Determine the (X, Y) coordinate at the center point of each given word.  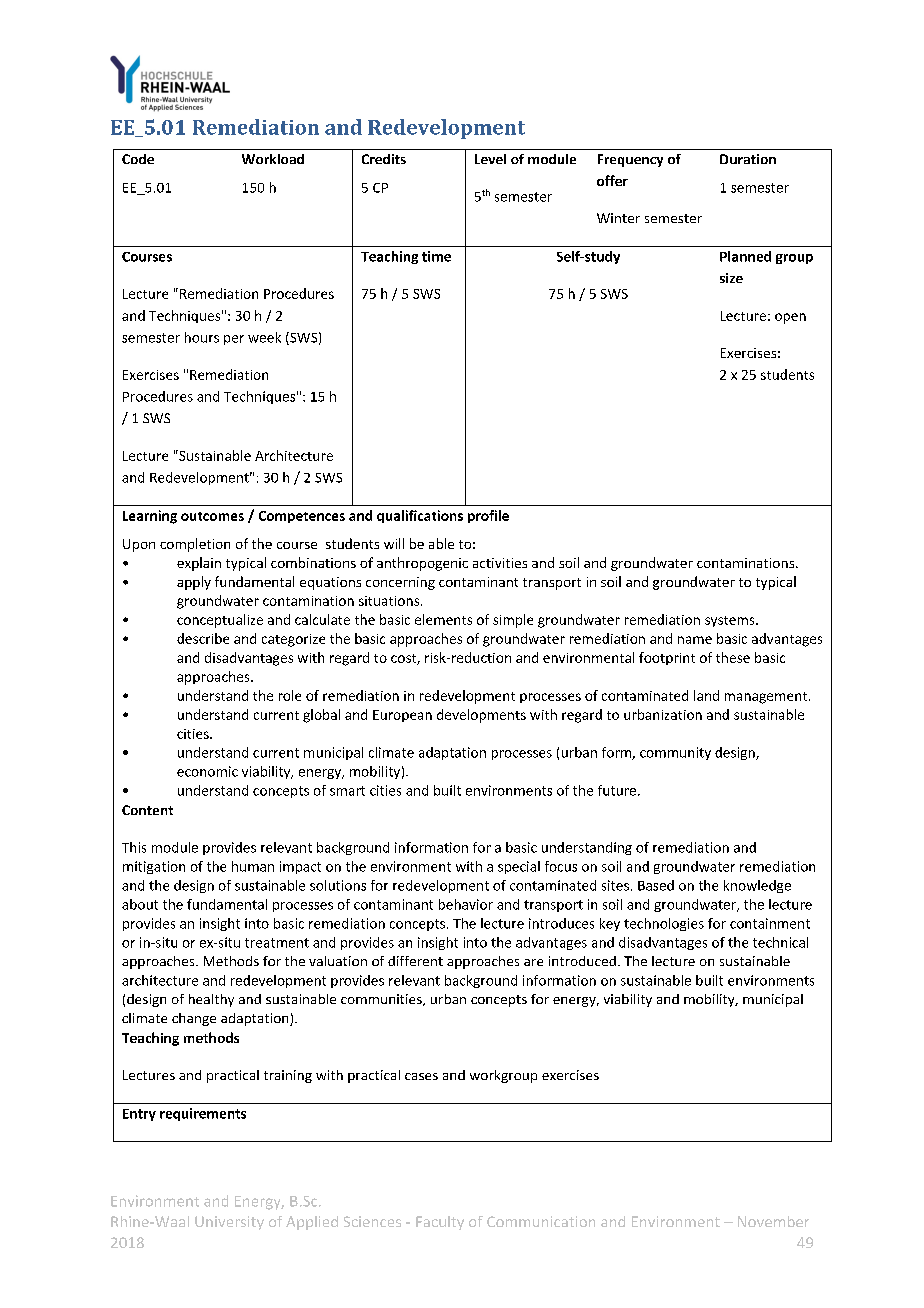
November (773, 1221)
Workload (273, 159)
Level (490, 159)
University (229, 1223)
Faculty (440, 1223)
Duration (748, 159)
